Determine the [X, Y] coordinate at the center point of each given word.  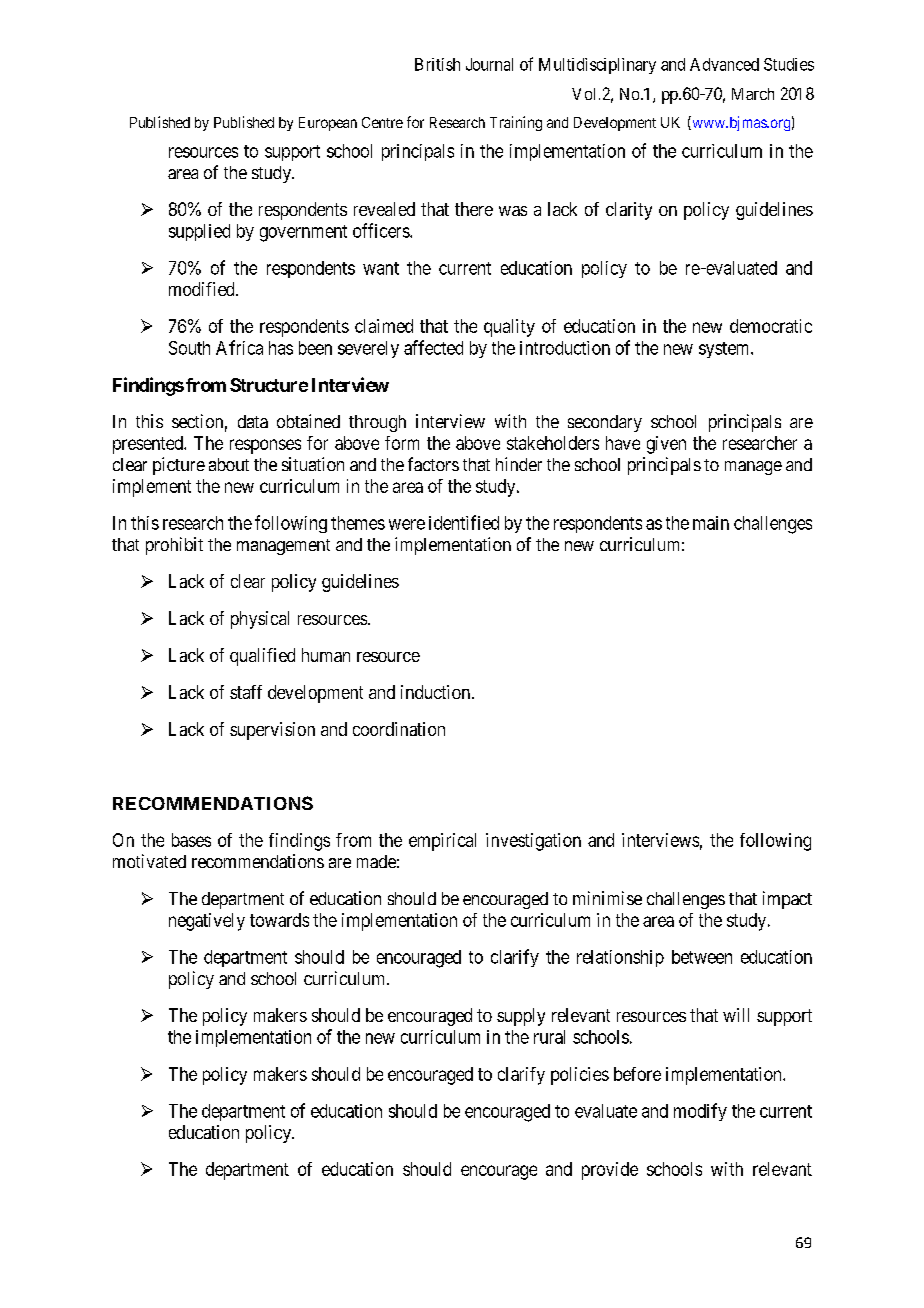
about [229, 464]
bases [191, 840]
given [666, 445]
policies [580, 1076]
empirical [442, 842]
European [328, 124]
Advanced [724, 64]
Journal [489, 64]
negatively [207, 922]
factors [433, 464]
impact [787, 900]
